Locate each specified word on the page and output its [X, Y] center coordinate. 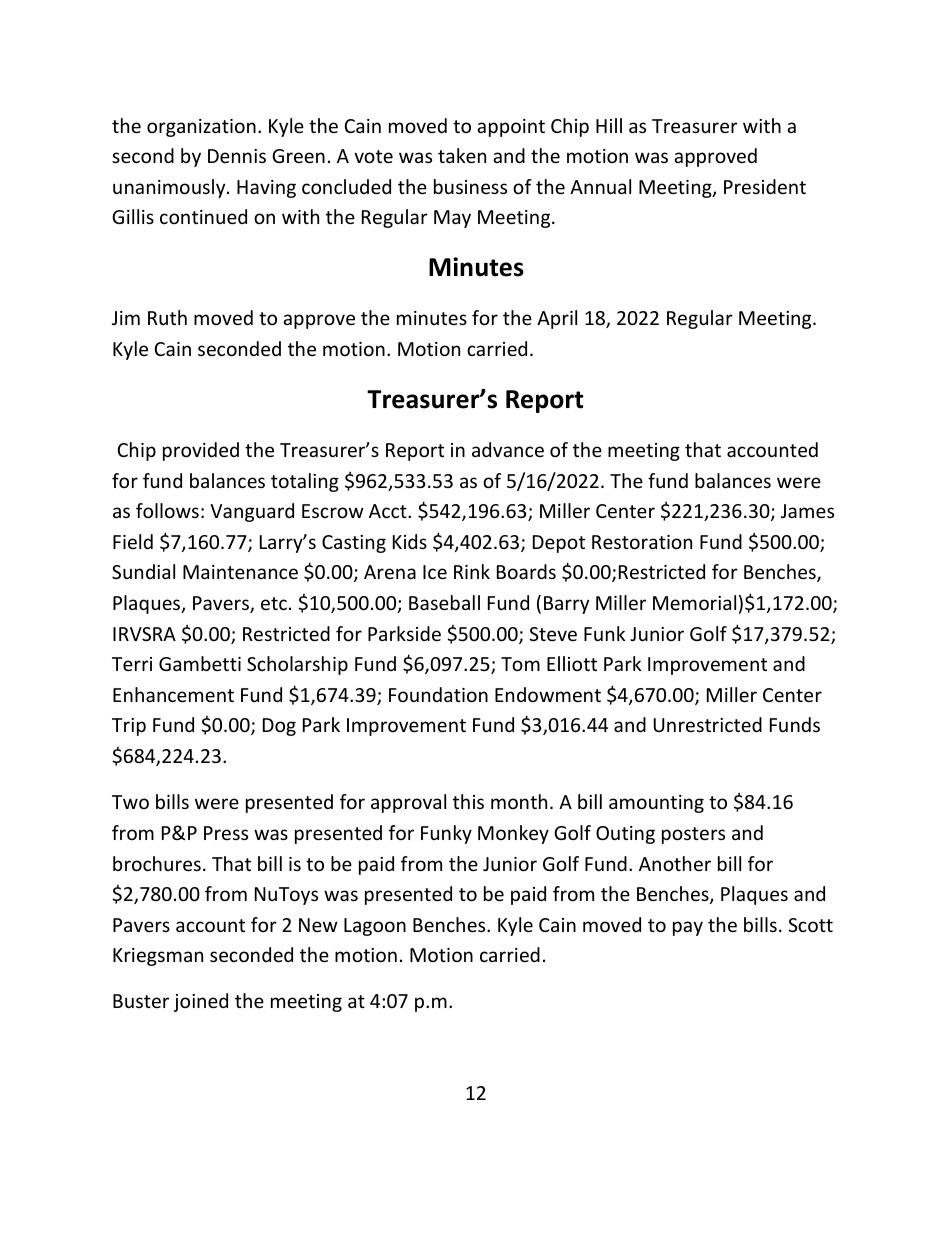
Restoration [642, 542]
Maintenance [240, 572]
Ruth [167, 317]
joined [201, 1002]
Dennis [237, 156]
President [765, 186]
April [557, 319]
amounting [656, 804]
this [468, 801]
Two [130, 802]
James [807, 511]
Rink [472, 571]
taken [462, 155]
